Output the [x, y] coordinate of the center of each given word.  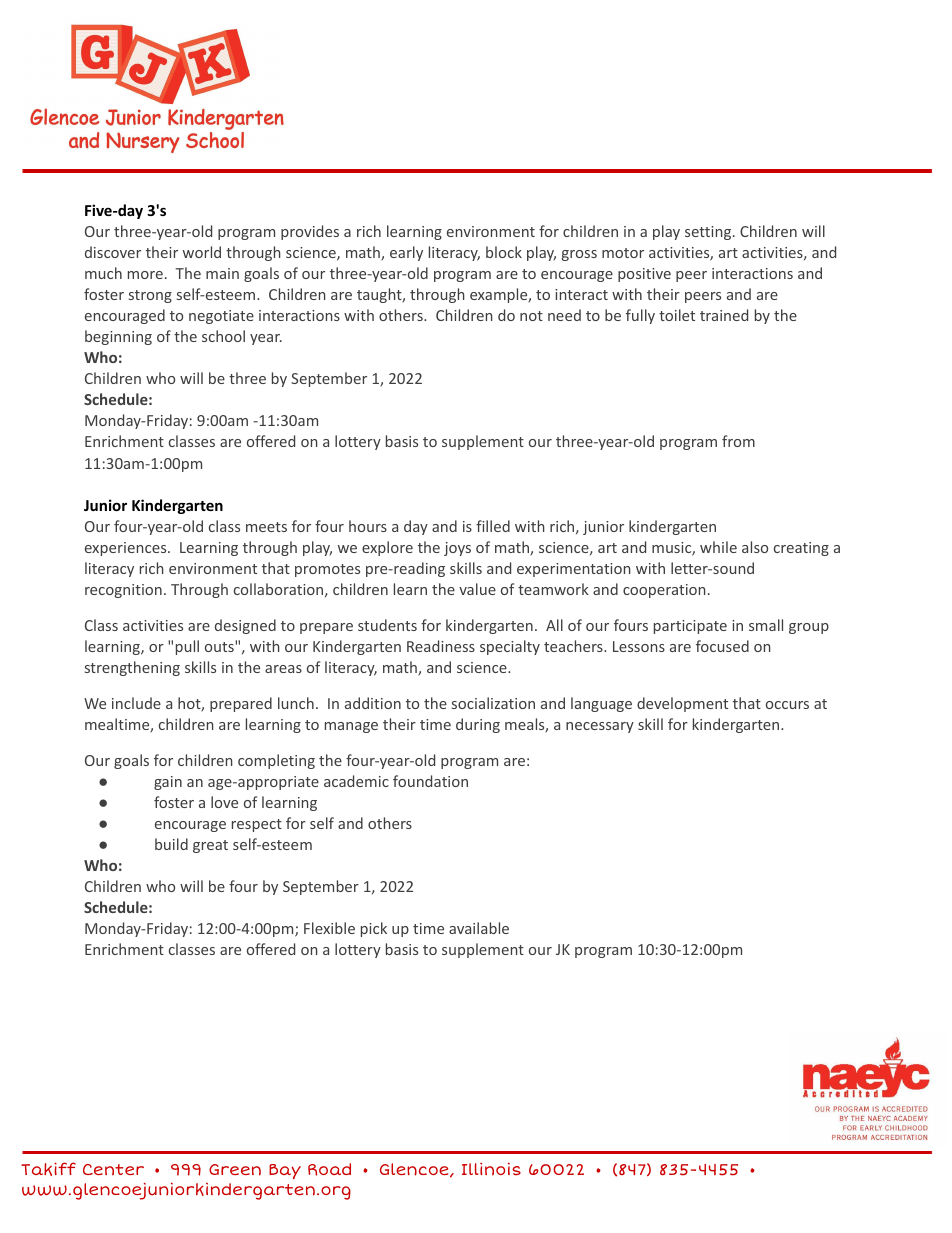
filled [493, 526]
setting [709, 233]
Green [235, 1170]
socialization [493, 703]
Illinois [491, 1169]
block [504, 252]
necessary [600, 727]
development [682, 704]
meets [266, 527]
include [136, 703]
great [210, 846]
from [738, 441]
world [202, 252]
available [479, 928]
